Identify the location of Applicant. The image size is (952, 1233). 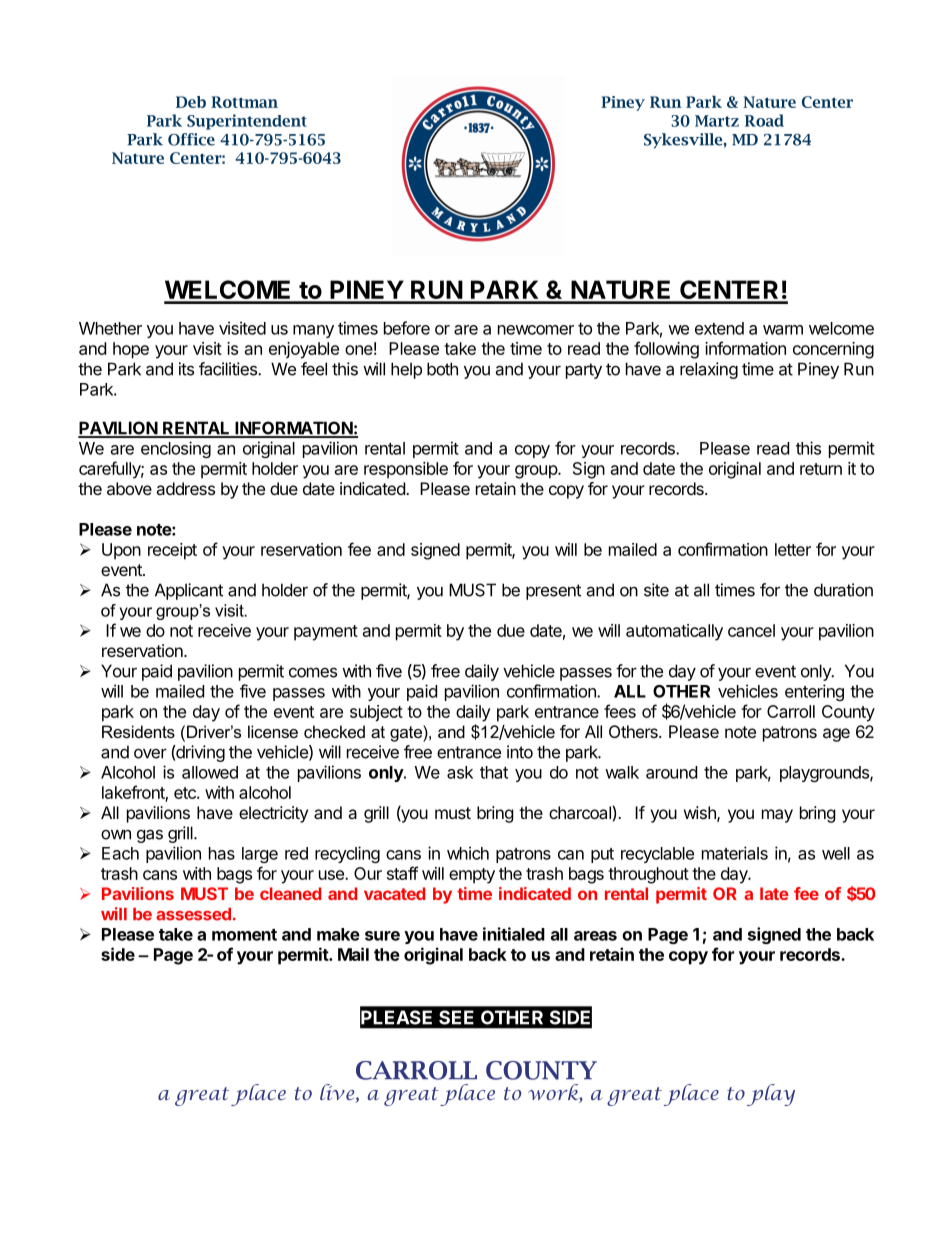
(189, 591).
